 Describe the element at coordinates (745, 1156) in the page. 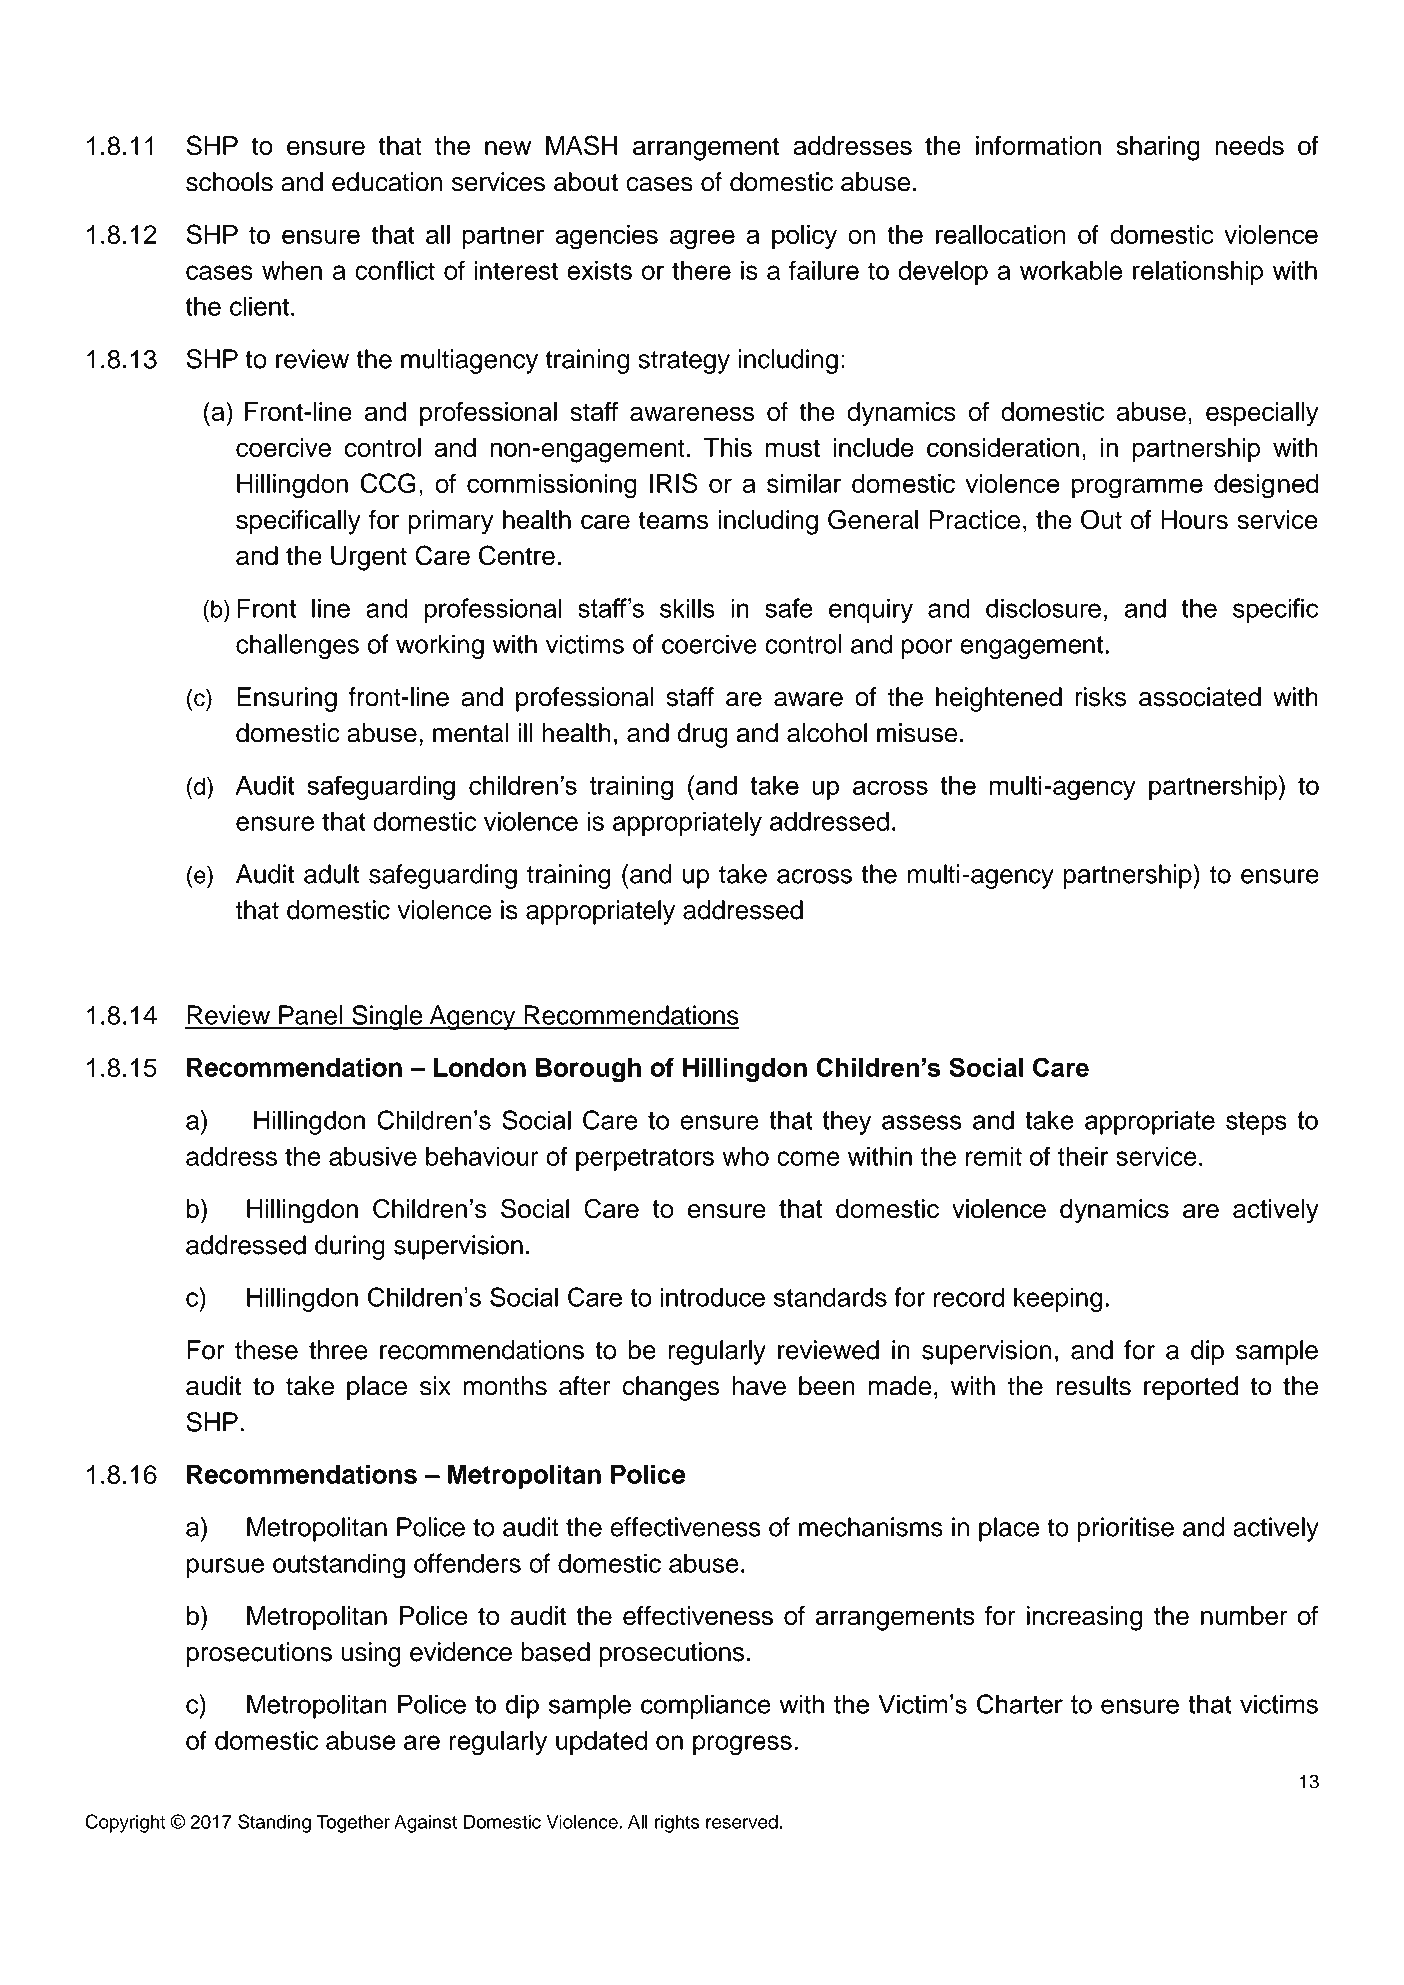

I see `who` at that location.
